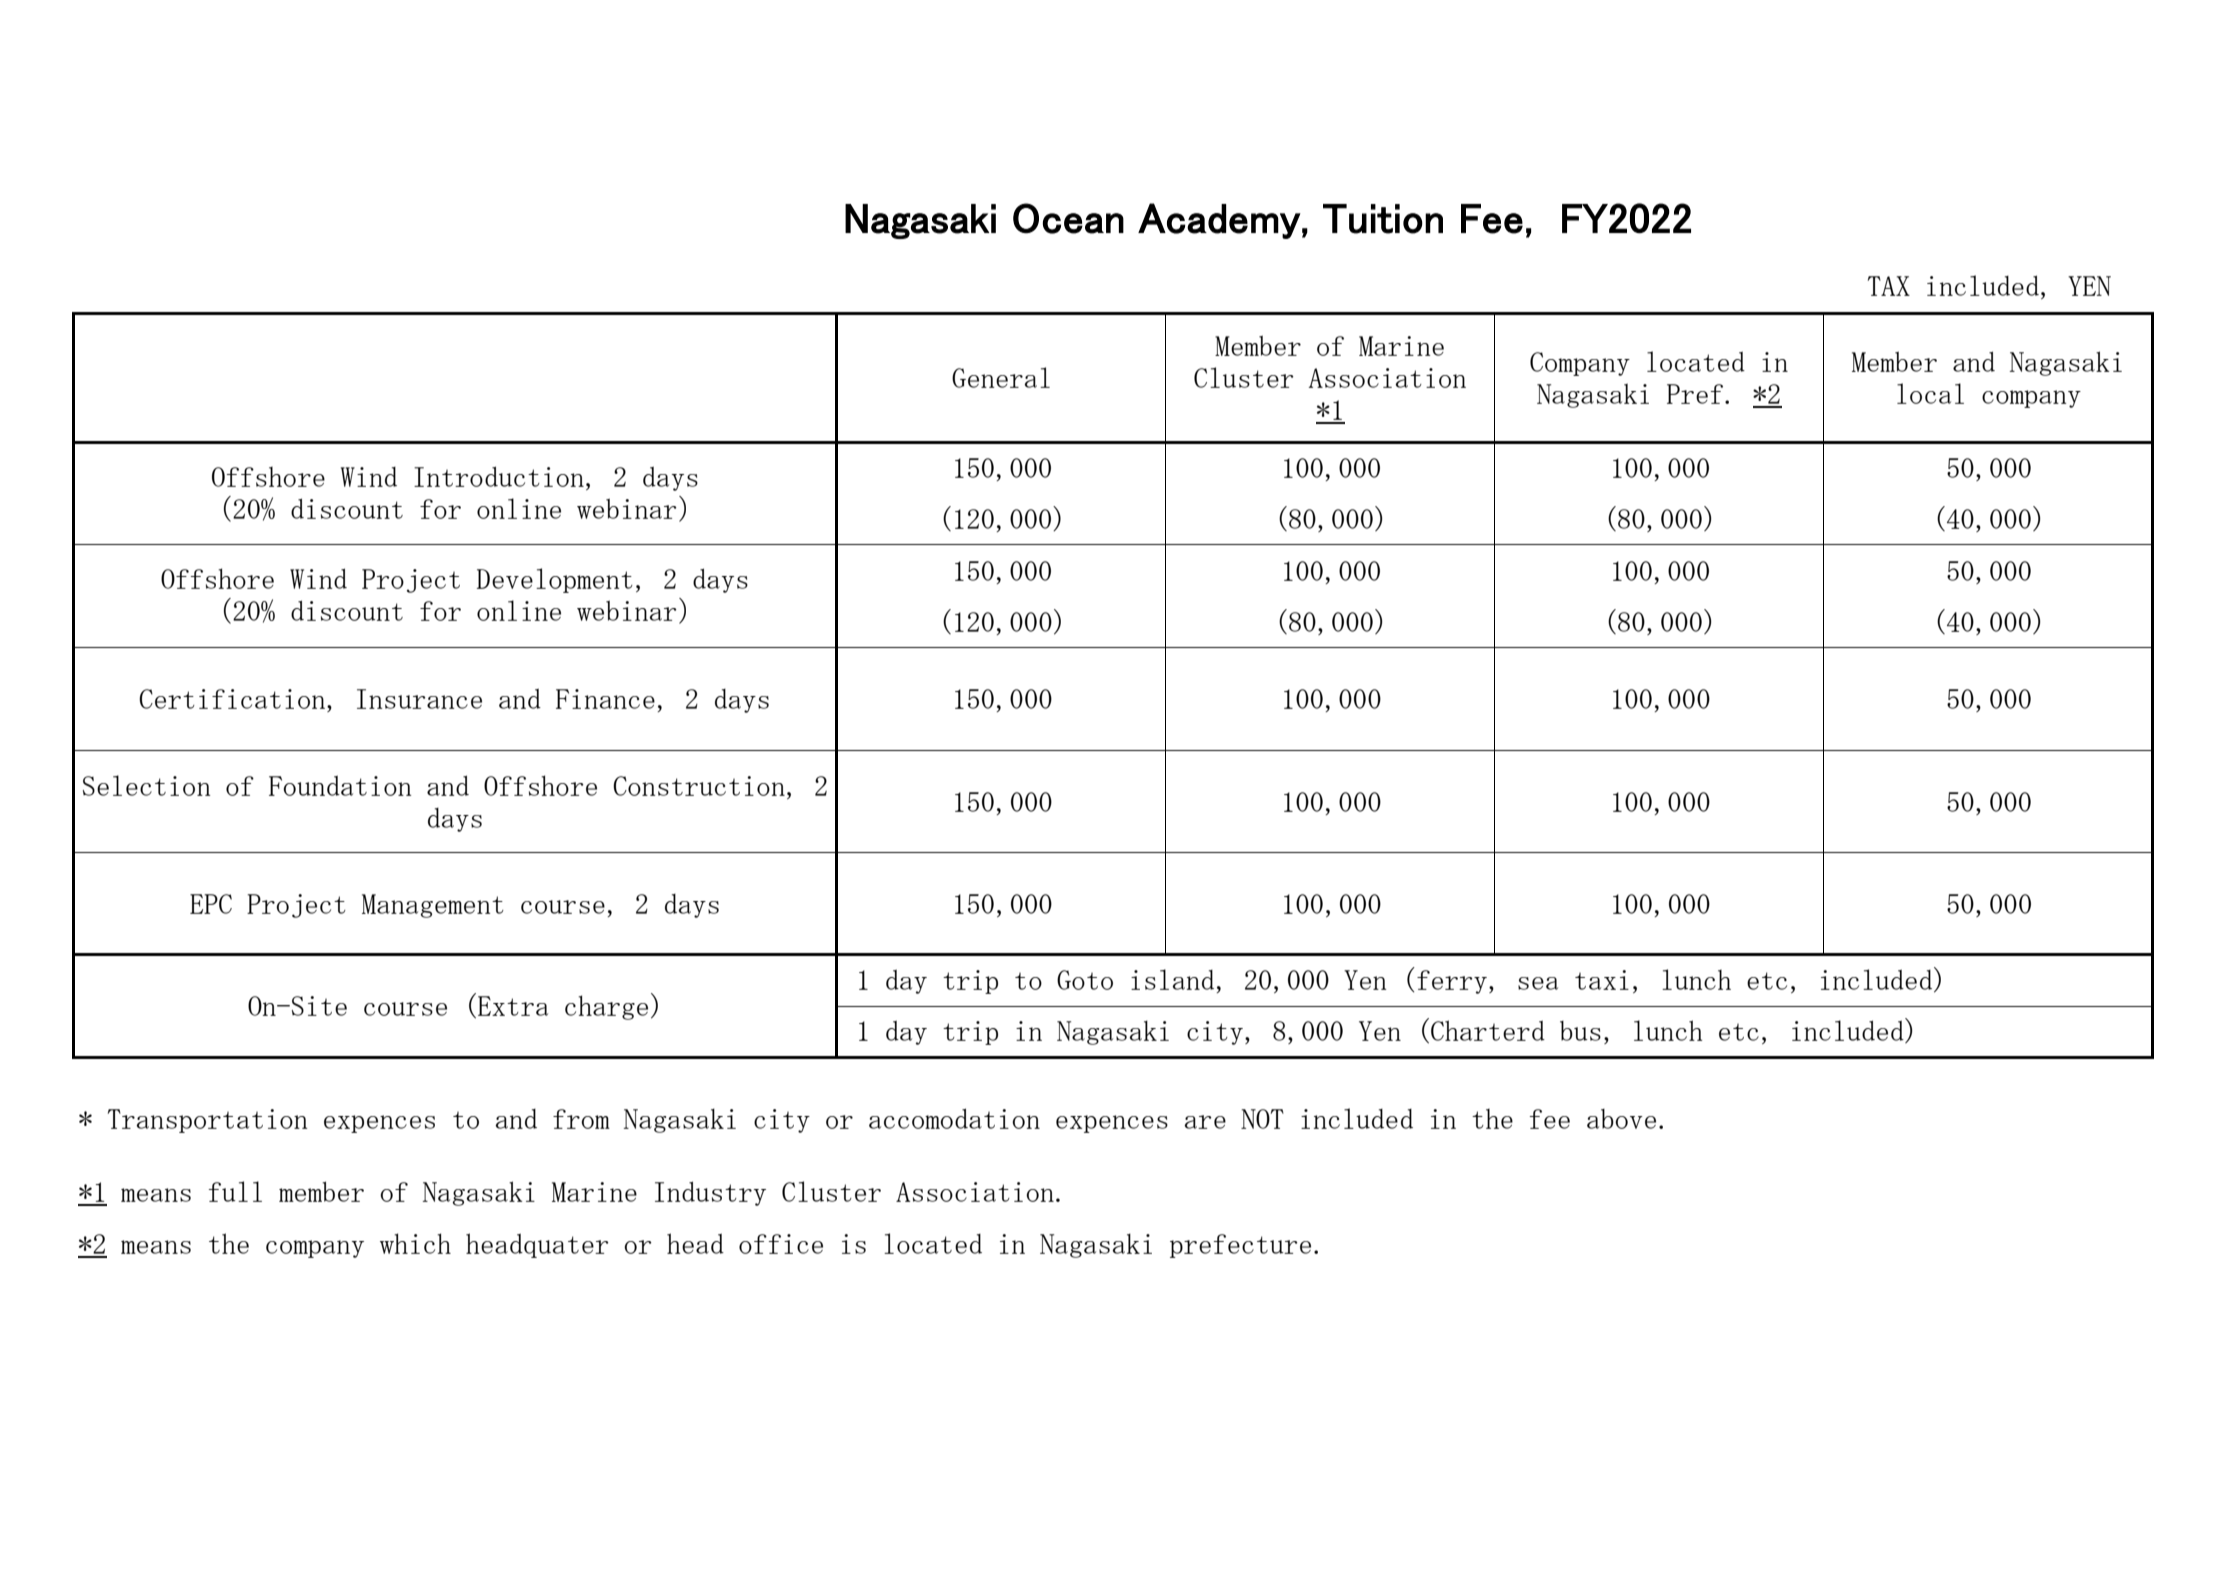 This page has width=2238, height=1583. Describe the element at coordinates (1538, 983) in the page. I see `sea` at that location.
